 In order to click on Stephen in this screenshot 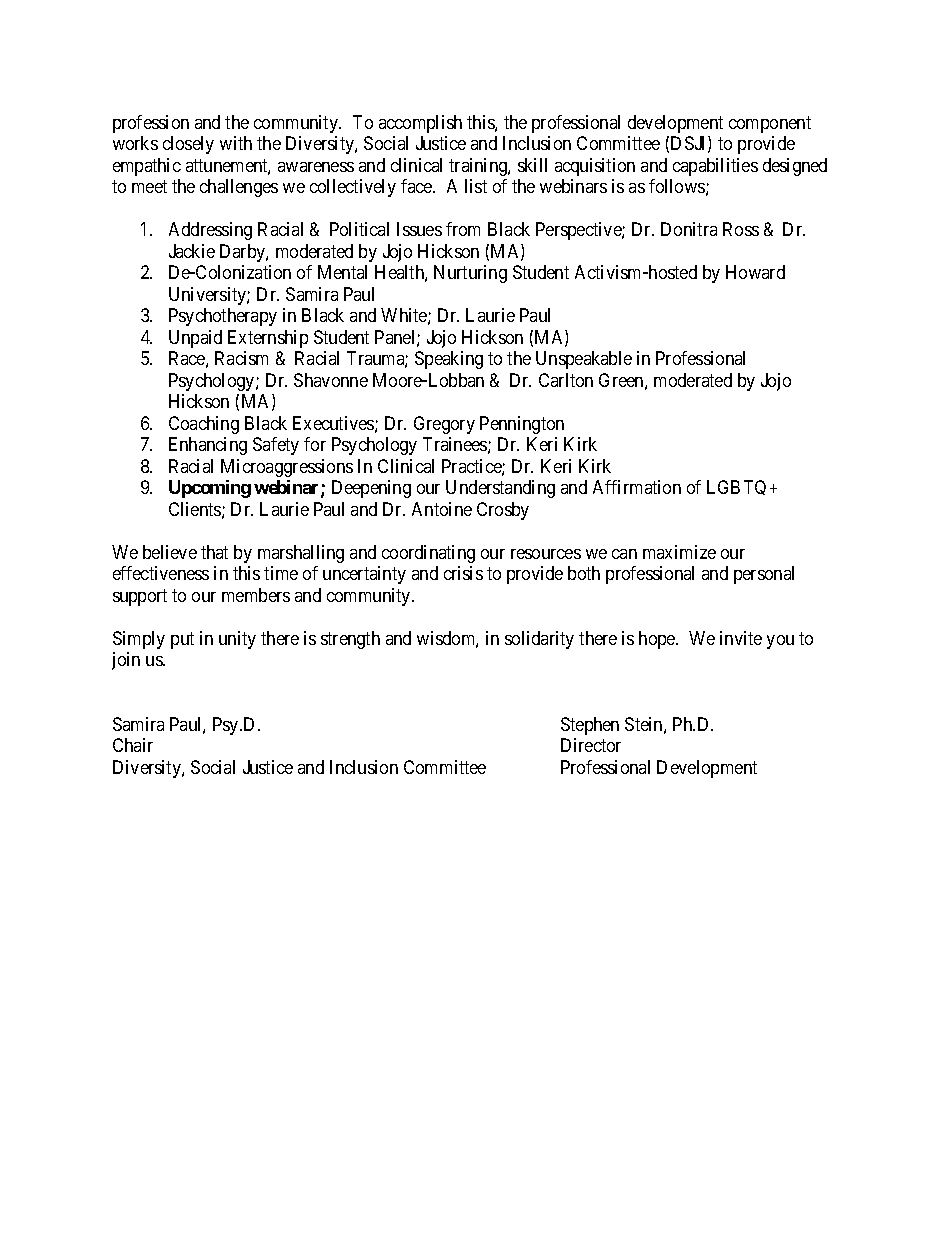, I will do `click(590, 726)`.
